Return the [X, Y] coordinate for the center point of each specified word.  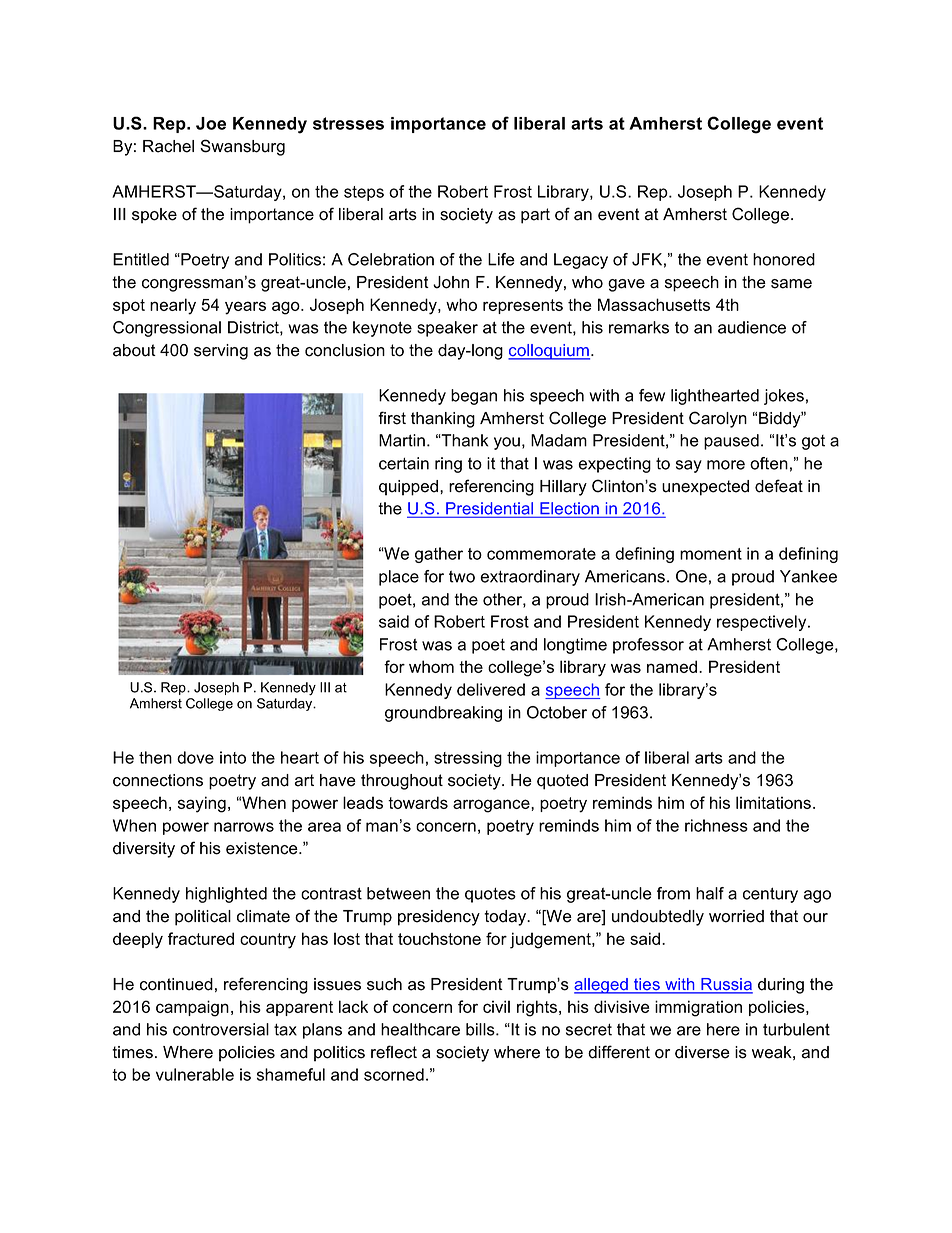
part [535, 216]
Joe [211, 123]
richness [716, 825]
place [399, 578]
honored [784, 259]
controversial [221, 1029]
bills [481, 1029]
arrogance [492, 806]
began [474, 397]
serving [221, 352]
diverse [702, 1052]
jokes [784, 397]
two [462, 577]
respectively [763, 623]
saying [202, 804]
